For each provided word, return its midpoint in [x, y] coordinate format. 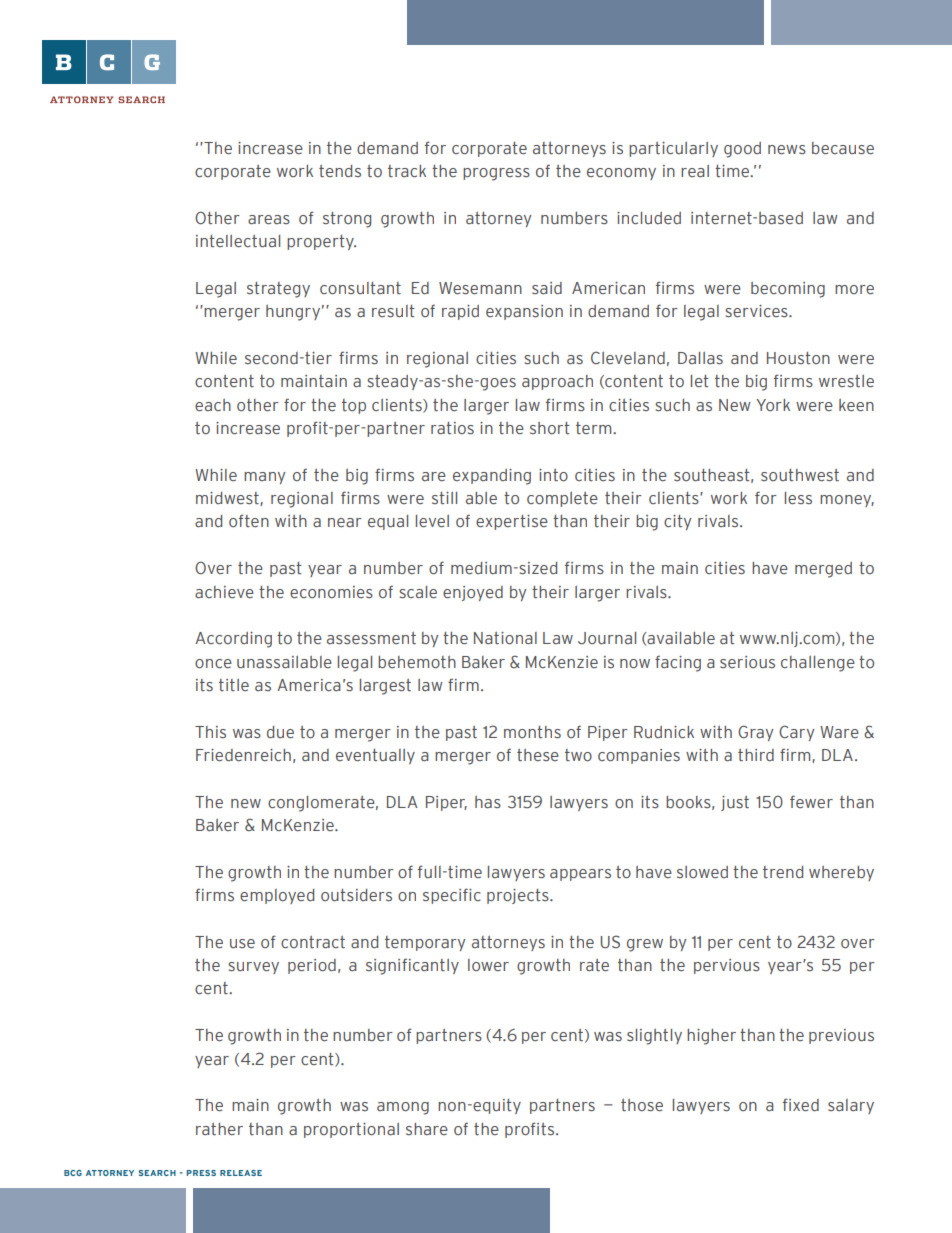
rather [219, 1129]
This [210, 732]
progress [496, 174]
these [538, 755]
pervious [727, 966]
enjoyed [473, 593]
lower [488, 965]
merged [823, 570]
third [756, 755]
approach [557, 382]
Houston [798, 358]
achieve [224, 592]
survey [253, 968]
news [787, 149]
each [213, 405]
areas [269, 219]
